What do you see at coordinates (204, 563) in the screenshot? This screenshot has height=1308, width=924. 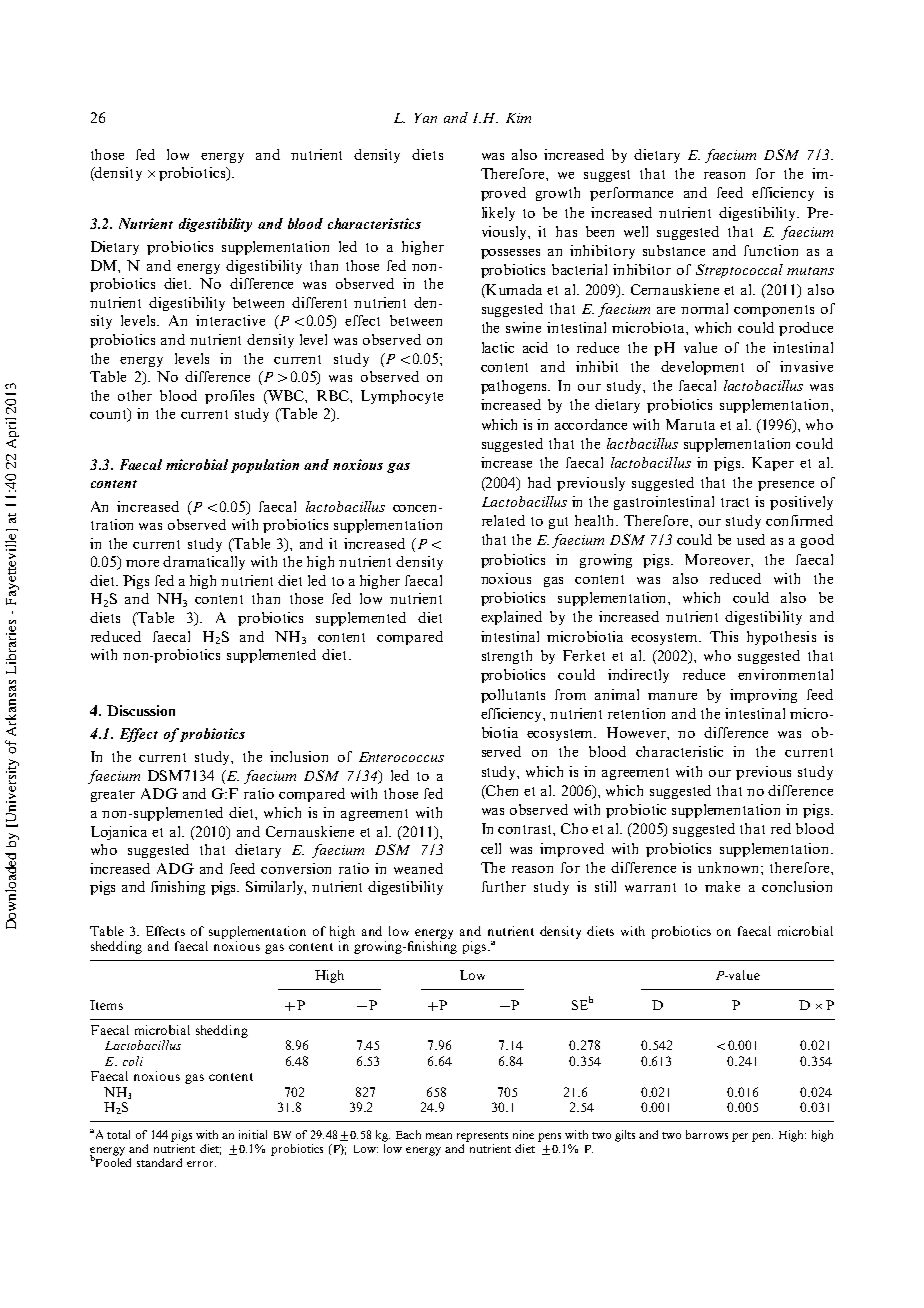 I see `dramatically` at bounding box center [204, 563].
